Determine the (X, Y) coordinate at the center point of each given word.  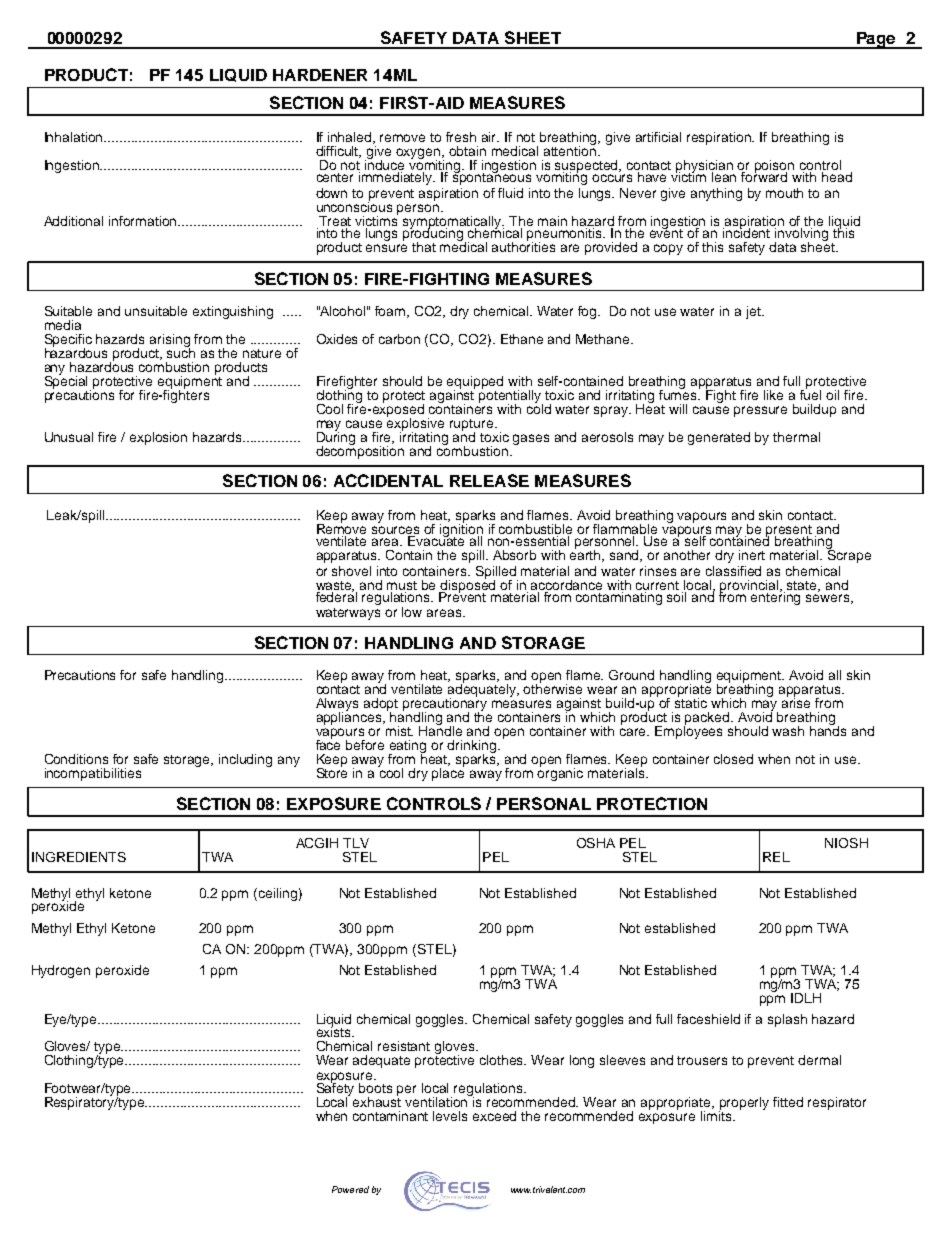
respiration (720, 138)
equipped (475, 383)
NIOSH (846, 843)
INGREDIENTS (79, 857)
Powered (350, 1189)
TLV (356, 843)
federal (336, 596)
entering (775, 597)
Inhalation (75, 137)
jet (754, 312)
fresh (461, 137)
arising (170, 342)
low (412, 612)
